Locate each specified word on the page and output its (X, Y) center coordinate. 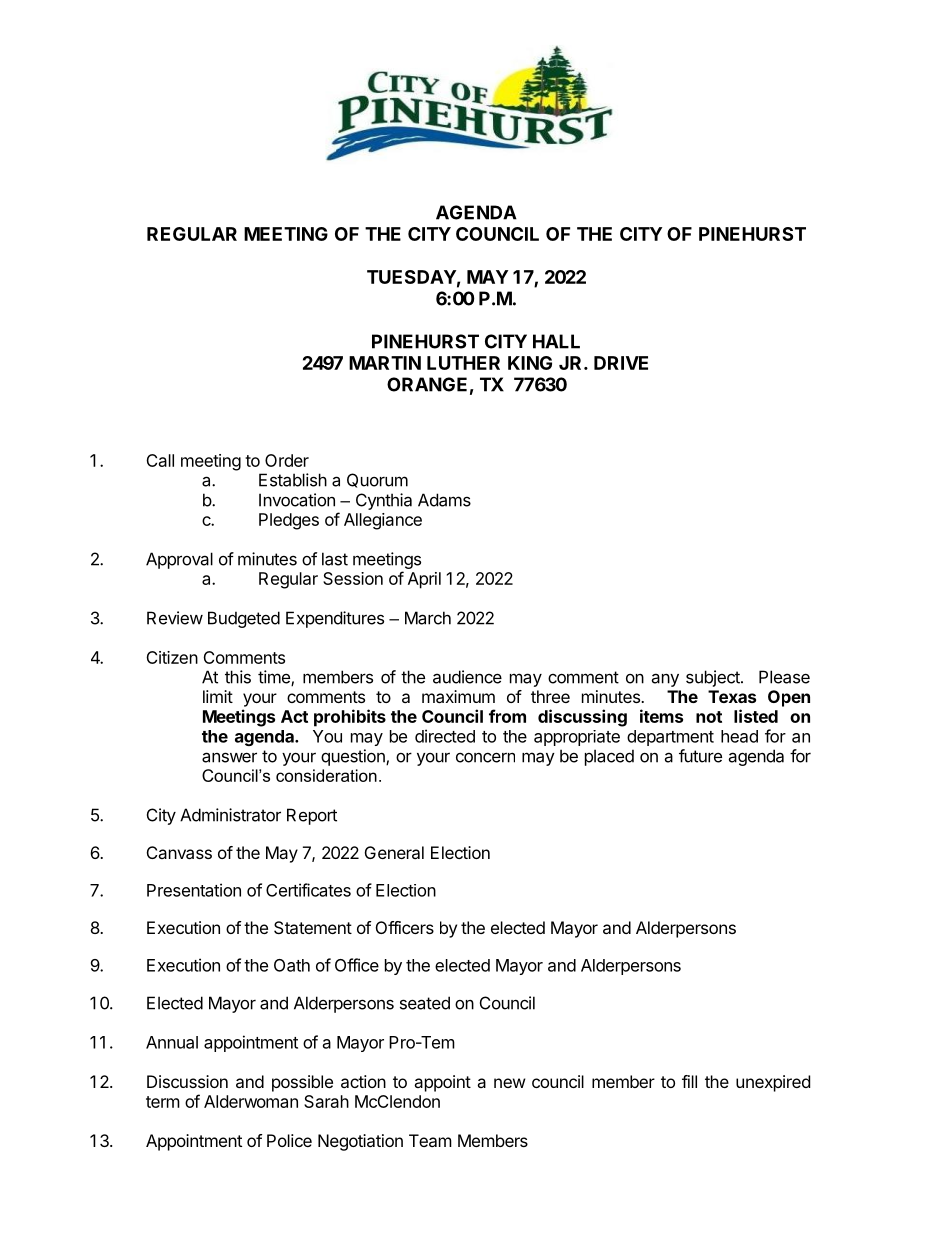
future (700, 756)
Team (430, 1140)
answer (229, 757)
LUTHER (463, 363)
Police (289, 1140)
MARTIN (385, 363)
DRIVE (621, 363)
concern (485, 757)
